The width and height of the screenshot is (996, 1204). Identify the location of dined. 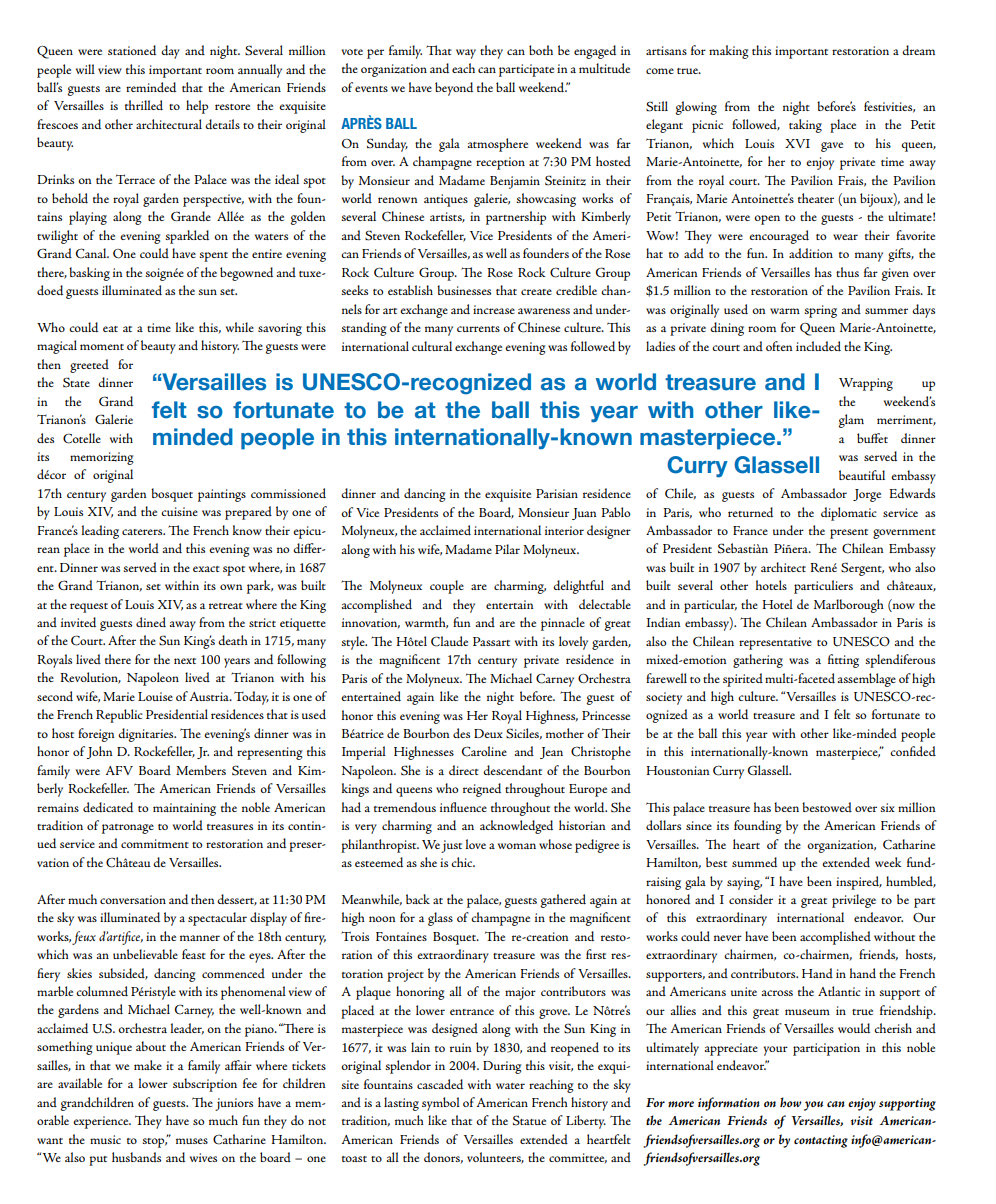
(151, 622).
